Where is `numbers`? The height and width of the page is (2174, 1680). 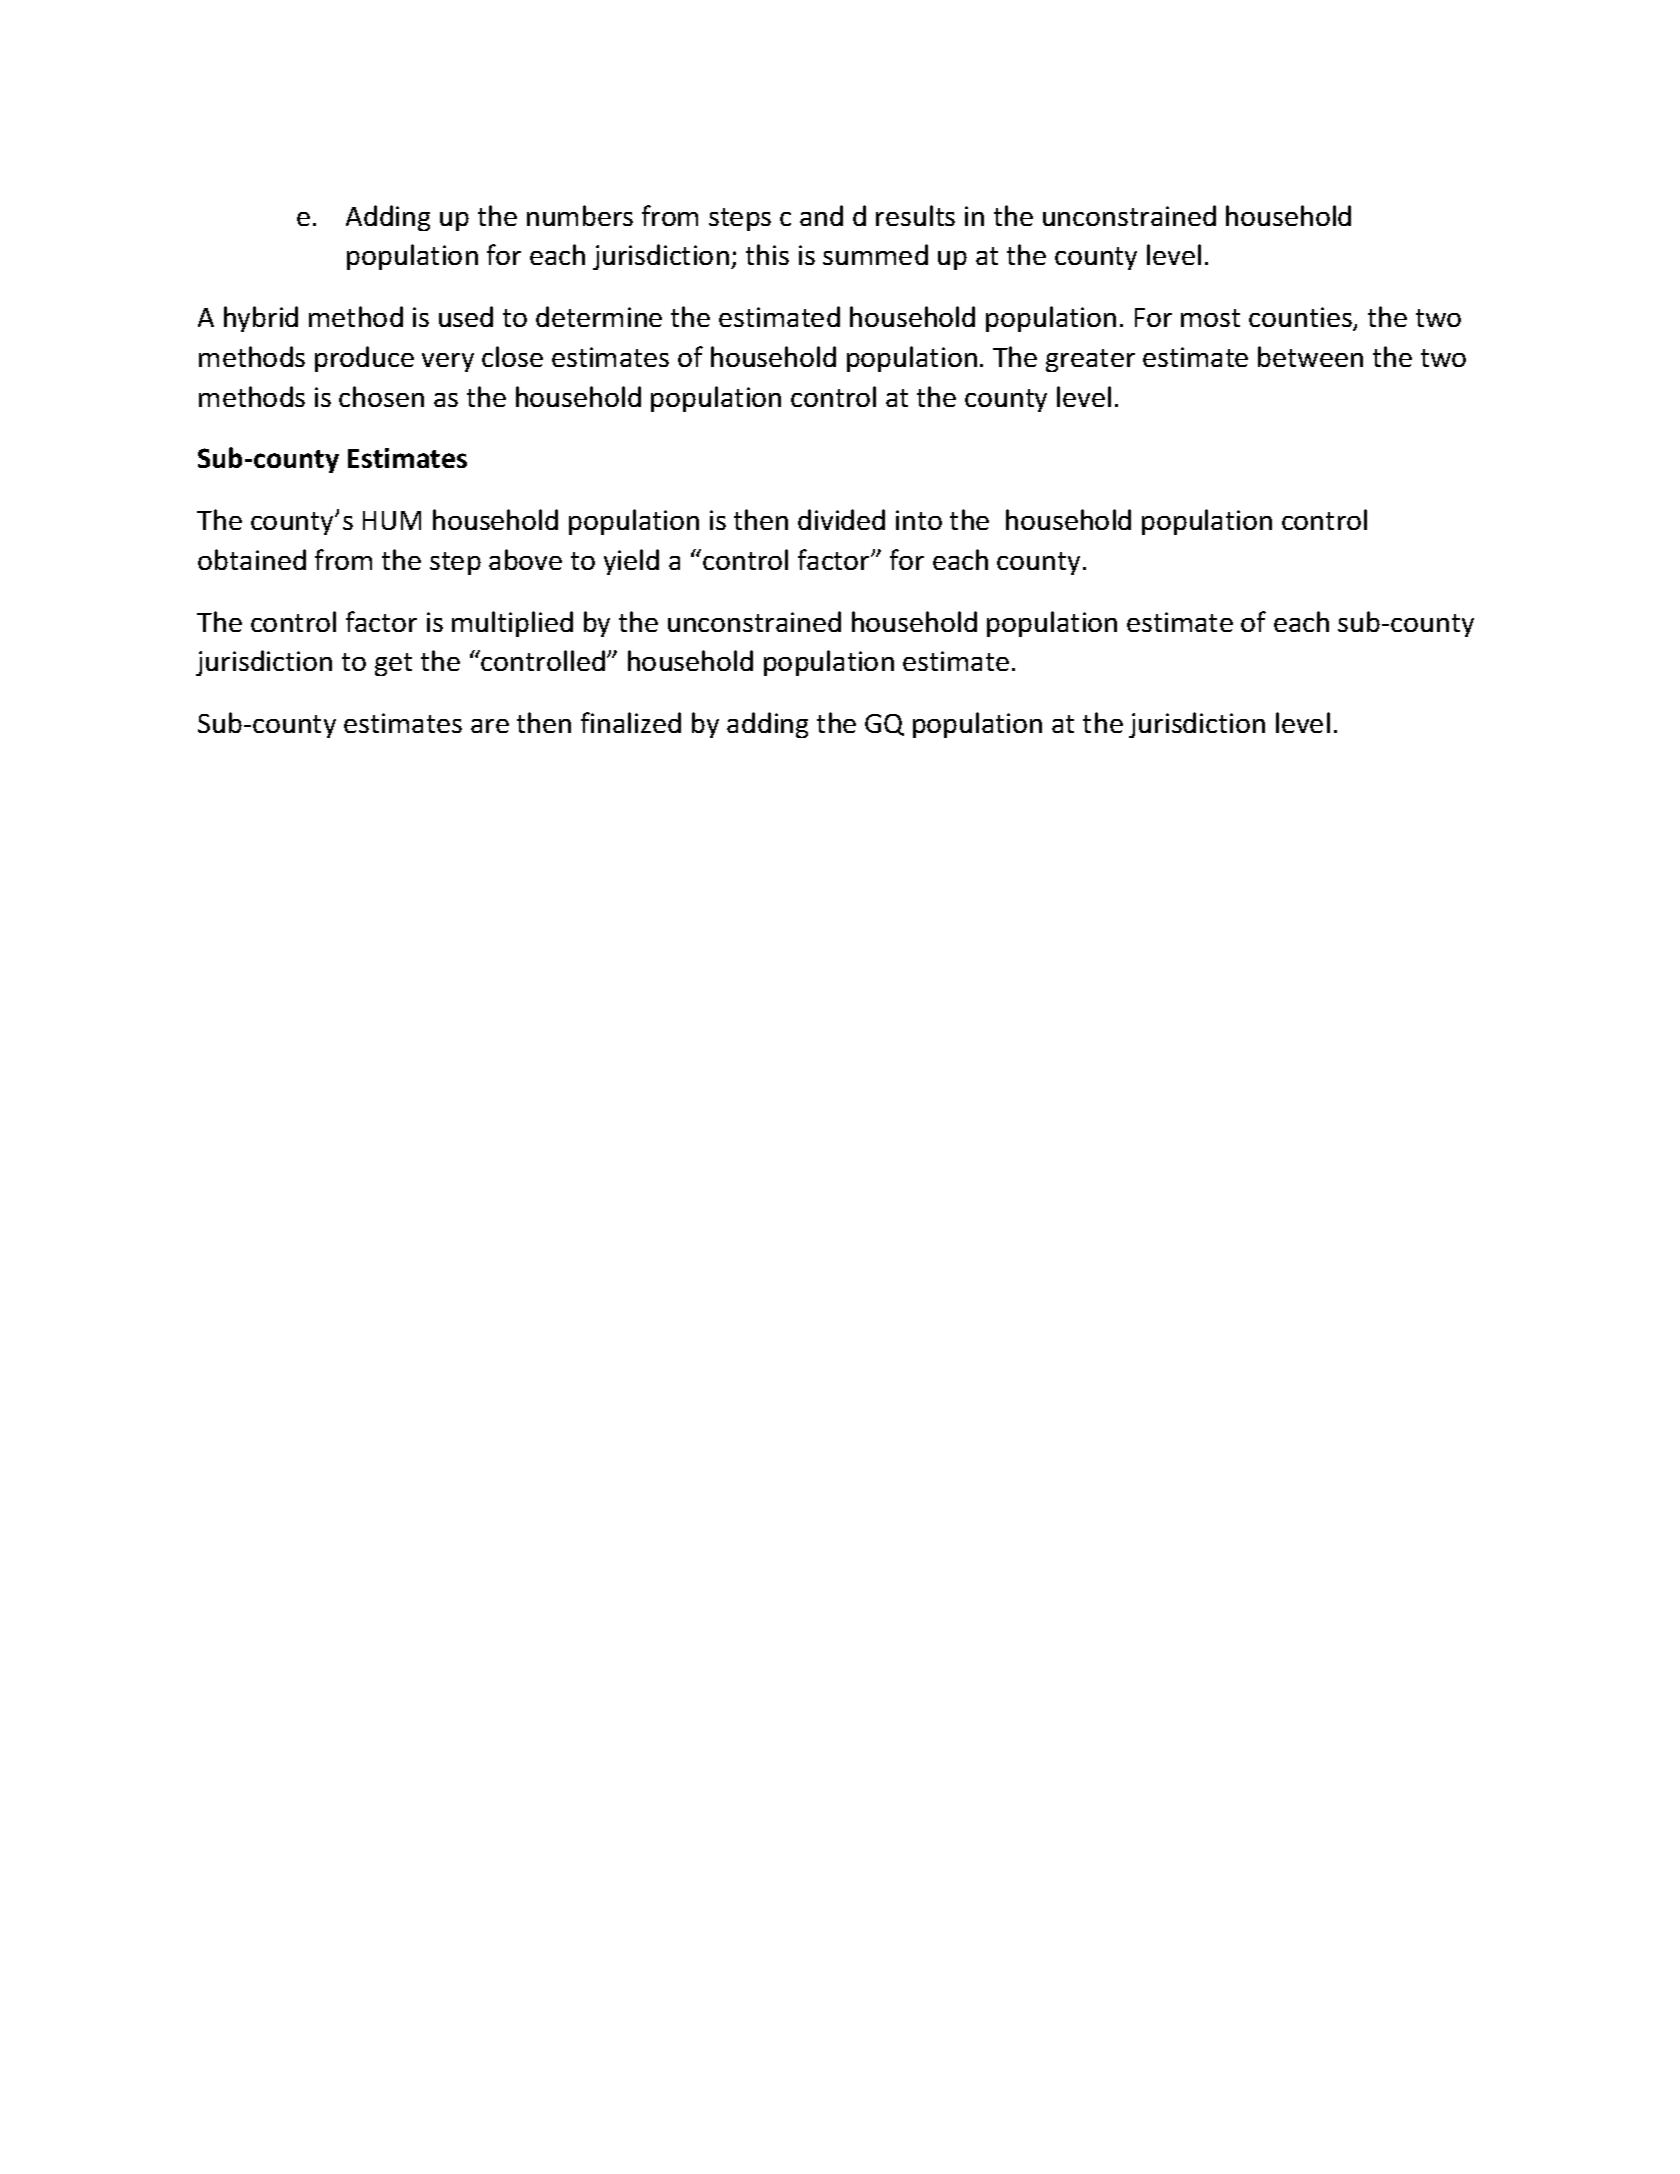 numbers is located at coordinates (580, 215).
